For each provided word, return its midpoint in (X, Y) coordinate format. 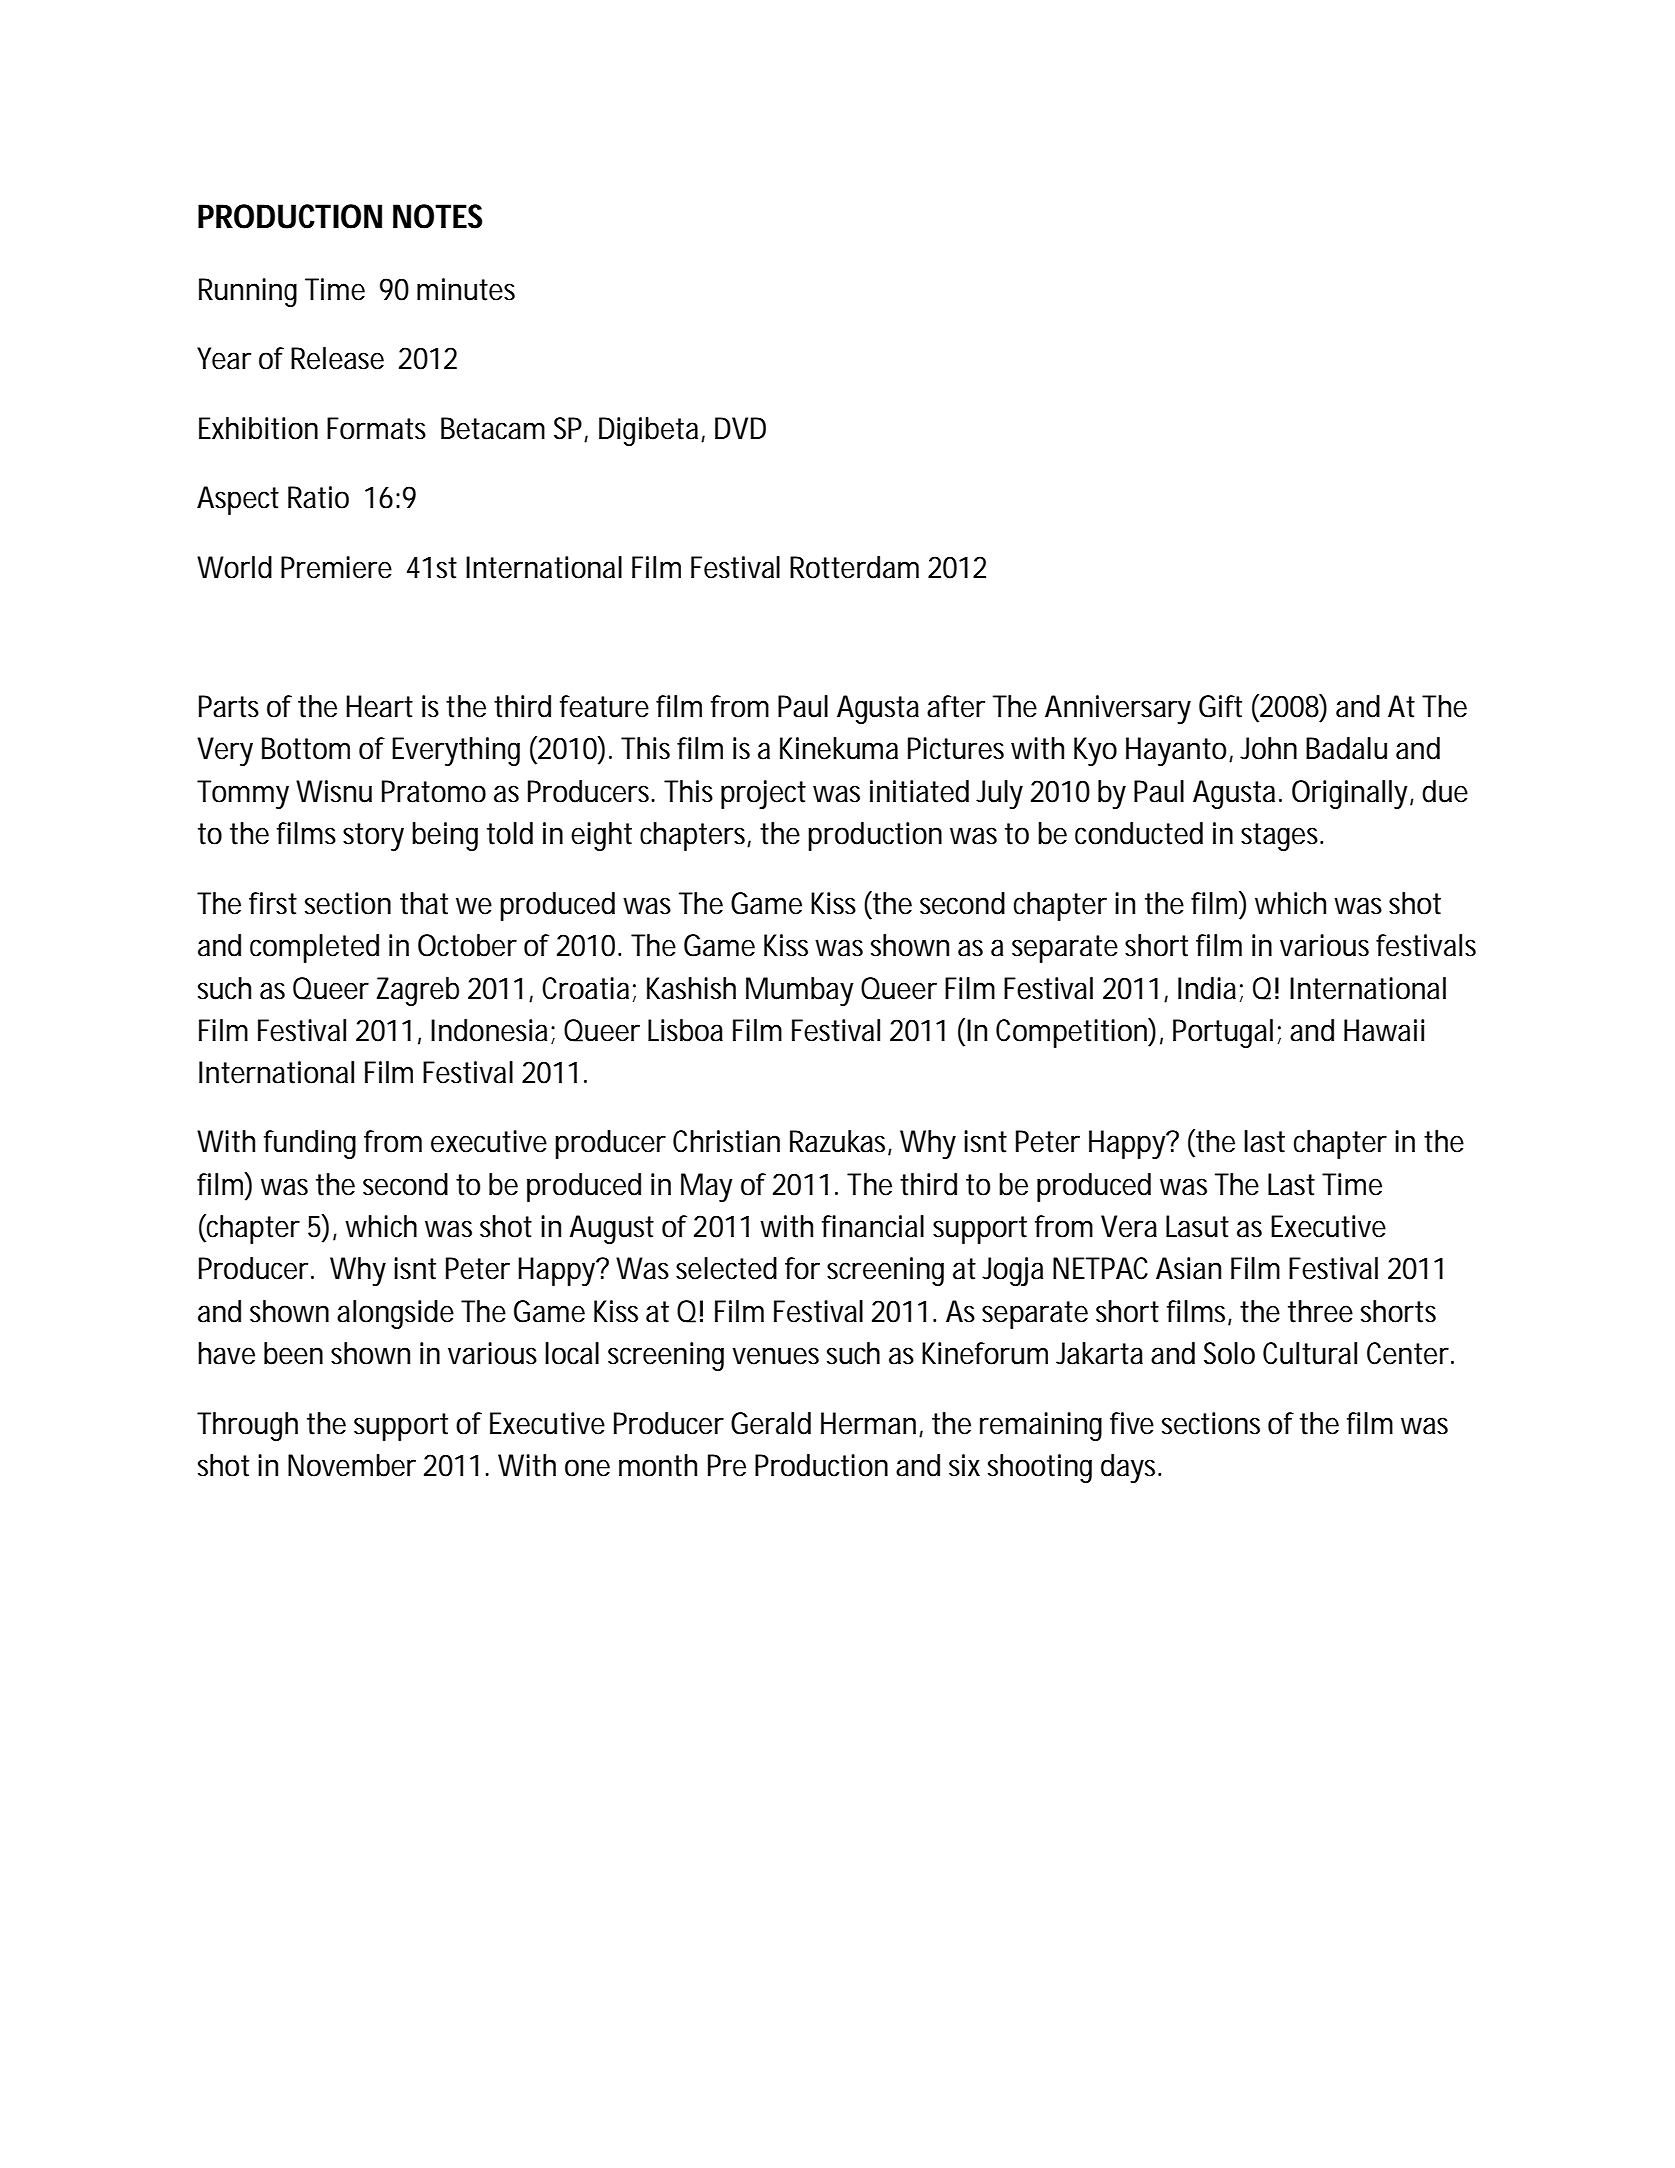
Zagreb (418, 991)
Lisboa (685, 1030)
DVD (740, 428)
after (956, 706)
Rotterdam (854, 567)
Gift (1220, 706)
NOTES (437, 216)
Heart (379, 706)
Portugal (1223, 1033)
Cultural (1310, 1353)
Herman (868, 1423)
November (352, 1465)
